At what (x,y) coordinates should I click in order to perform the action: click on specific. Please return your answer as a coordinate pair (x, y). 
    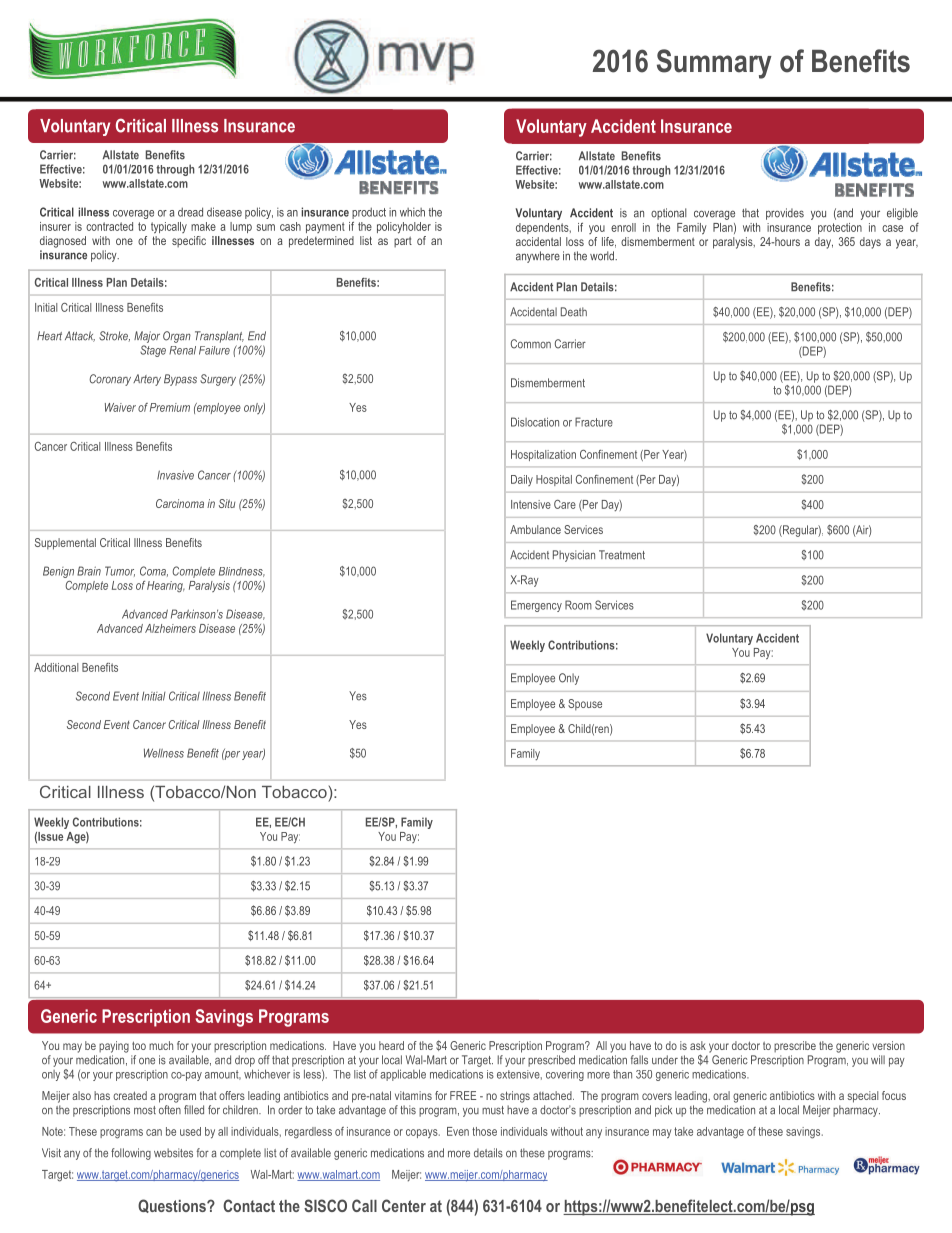
    Looking at the image, I should click on (189, 242).
